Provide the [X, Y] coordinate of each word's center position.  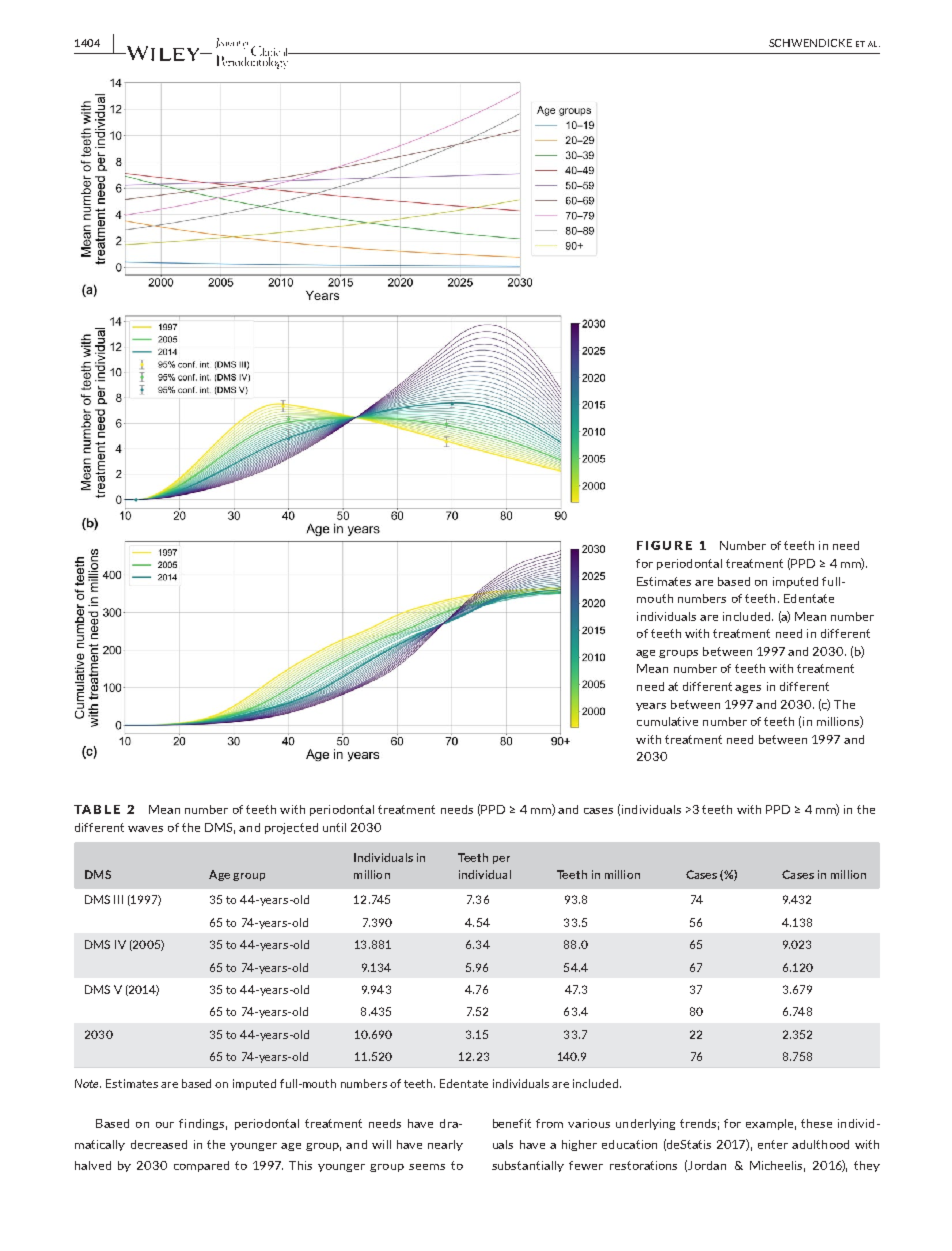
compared [201, 1166]
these [816, 1123]
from [549, 1123]
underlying [645, 1124]
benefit [512, 1123]
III [118, 899]
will [381, 1144]
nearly [445, 1145]
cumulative [667, 721]
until [334, 827]
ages [748, 689]
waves [145, 829]
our [165, 1125]
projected [291, 828]
